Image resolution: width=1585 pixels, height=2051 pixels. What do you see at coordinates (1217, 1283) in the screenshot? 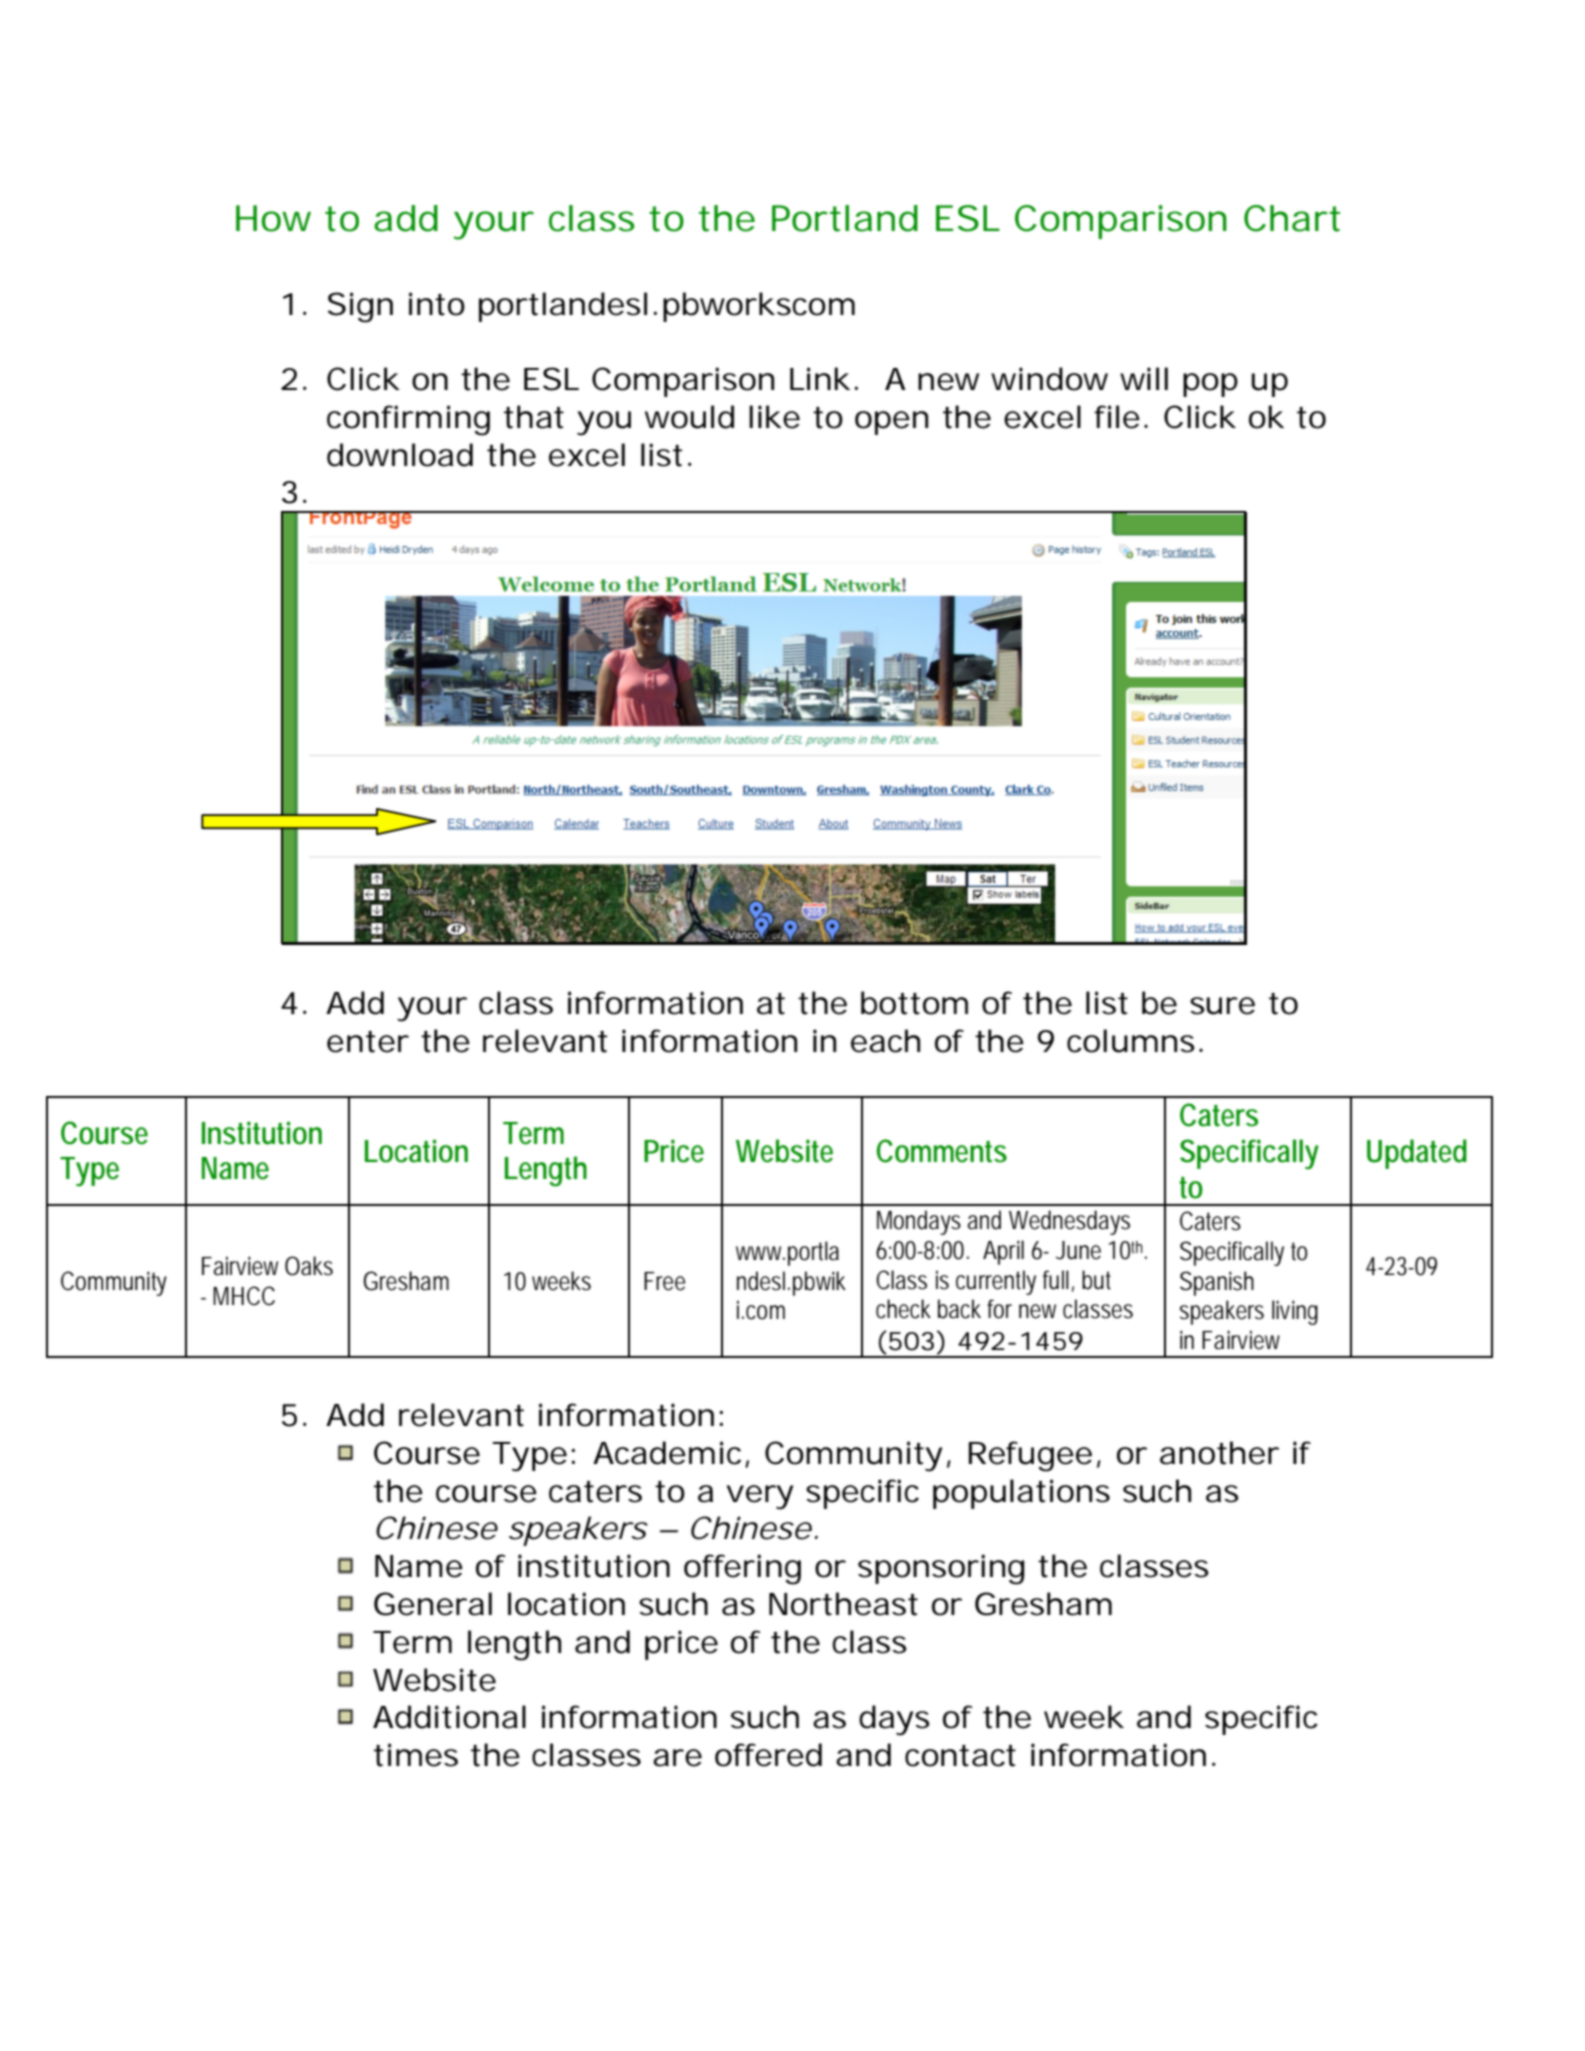
I see `Spanish` at bounding box center [1217, 1283].
